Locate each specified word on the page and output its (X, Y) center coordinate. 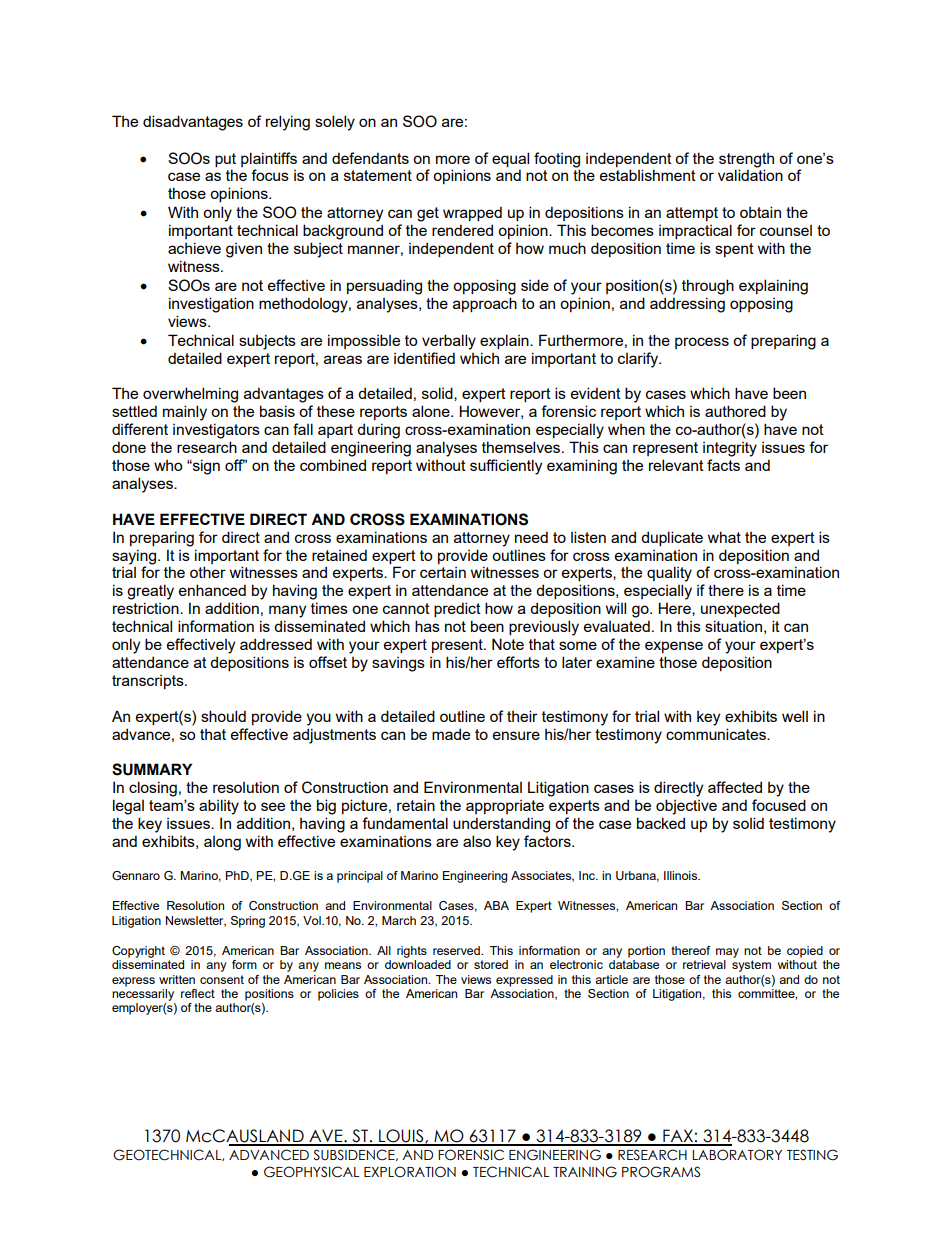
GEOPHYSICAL (311, 1172)
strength (746, 160)
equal (510, 159)
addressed (276, 644)
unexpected (740, 609)
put (225, 160)
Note (508, 644)
